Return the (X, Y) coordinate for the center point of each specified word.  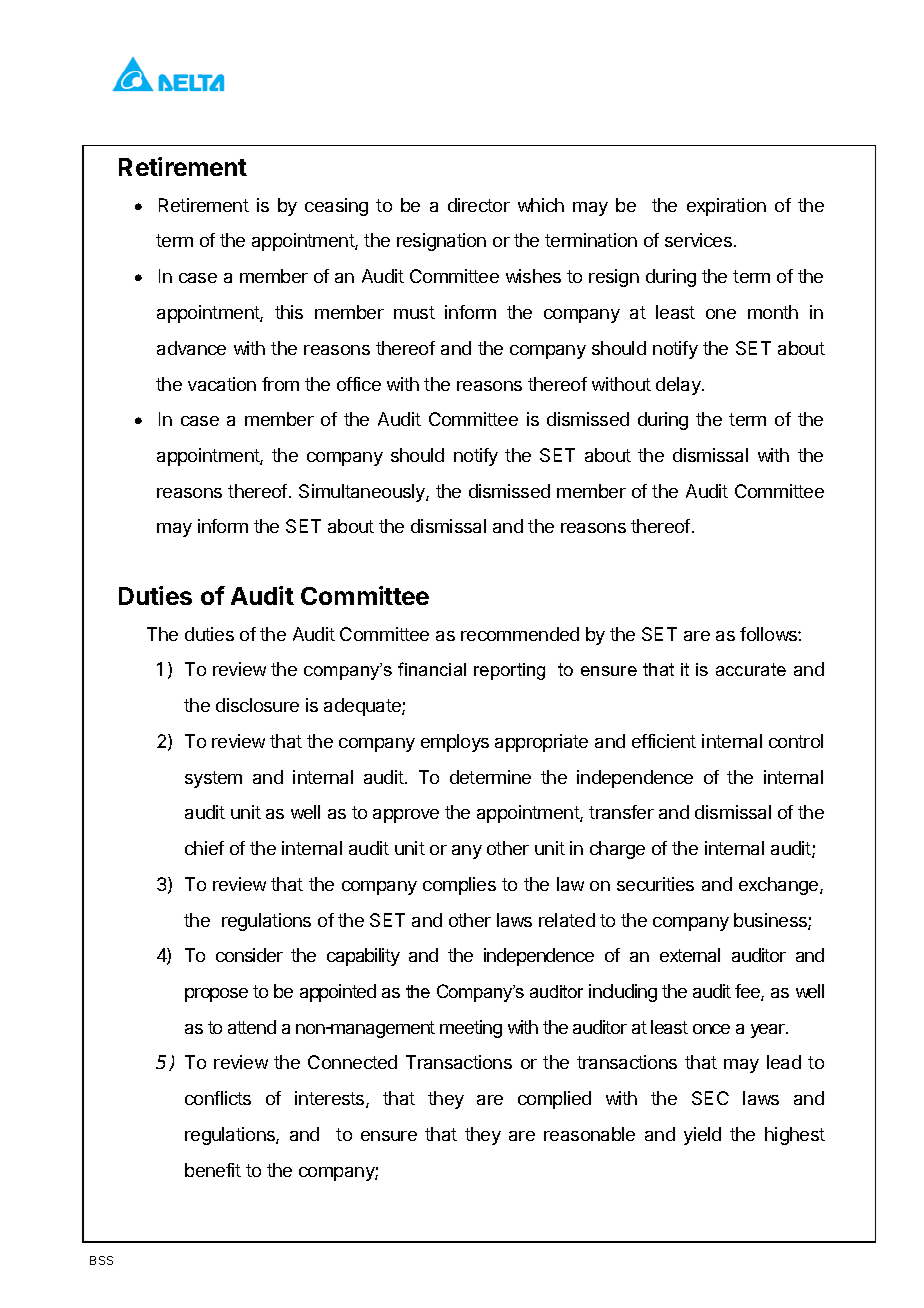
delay (679, 386)
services (698, 240)
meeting (471, 1029)
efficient (664, 741)
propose (216, 995)
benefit (213, 1170)
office (359, 384)
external (690, 955)
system (213, 779)
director (479, 205)
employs (455, 743)
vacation (222, 384)
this (289, 312)
